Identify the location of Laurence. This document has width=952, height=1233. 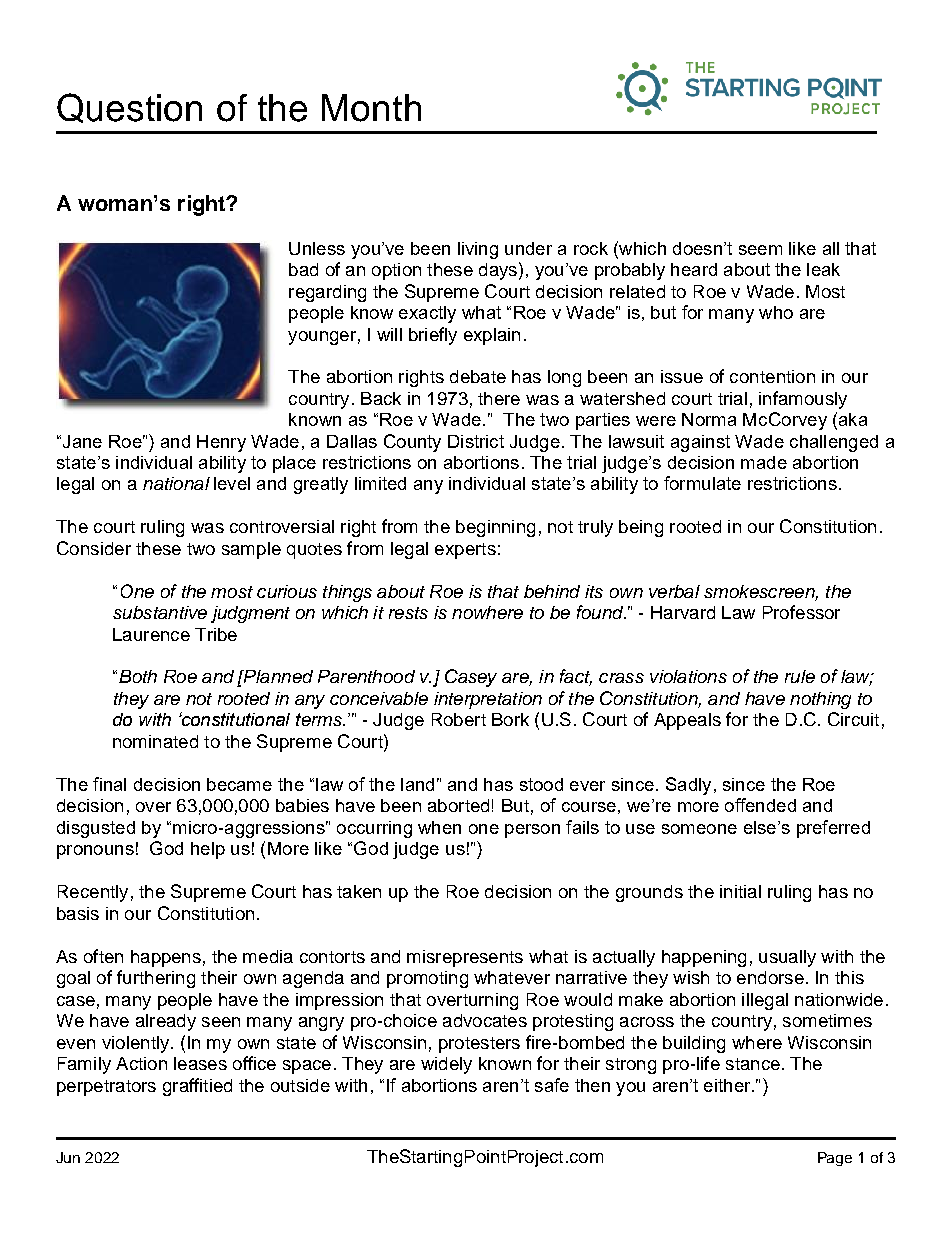
(151, 634).
